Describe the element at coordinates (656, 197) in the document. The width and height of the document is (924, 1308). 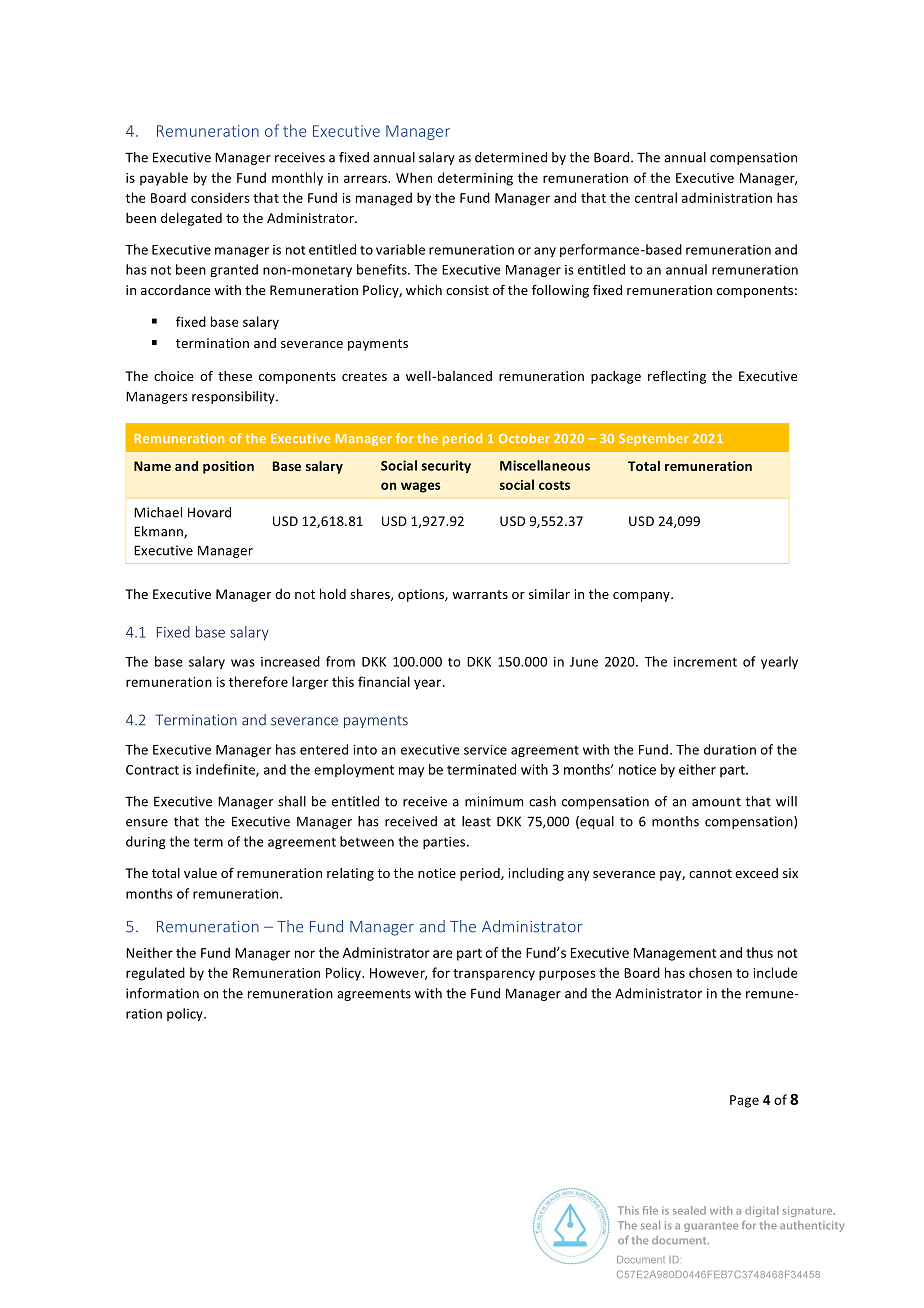
I see `central` at that location.
